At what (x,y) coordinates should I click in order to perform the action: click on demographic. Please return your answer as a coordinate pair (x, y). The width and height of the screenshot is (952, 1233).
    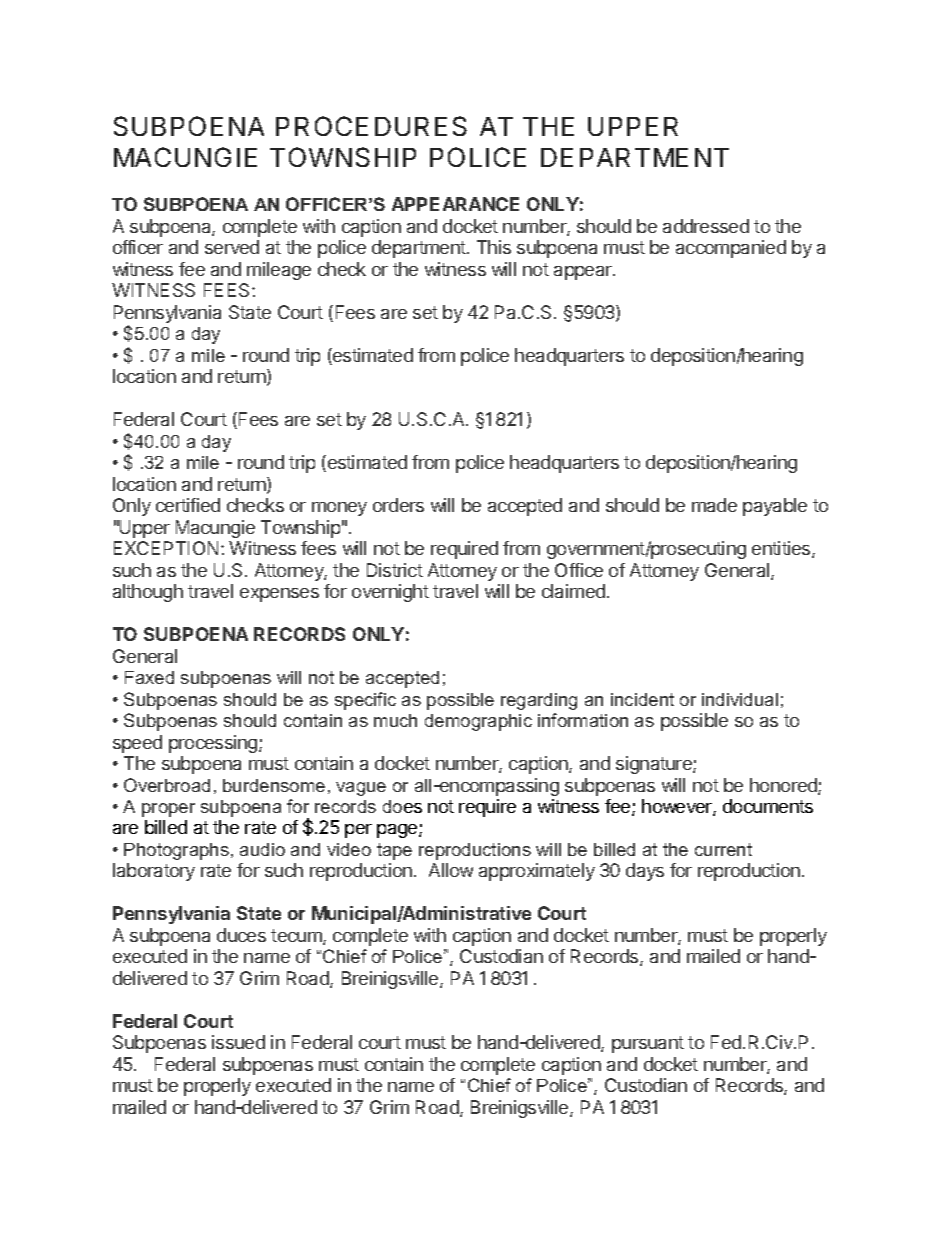
    Looking at the image, I should click on (478, 722).
